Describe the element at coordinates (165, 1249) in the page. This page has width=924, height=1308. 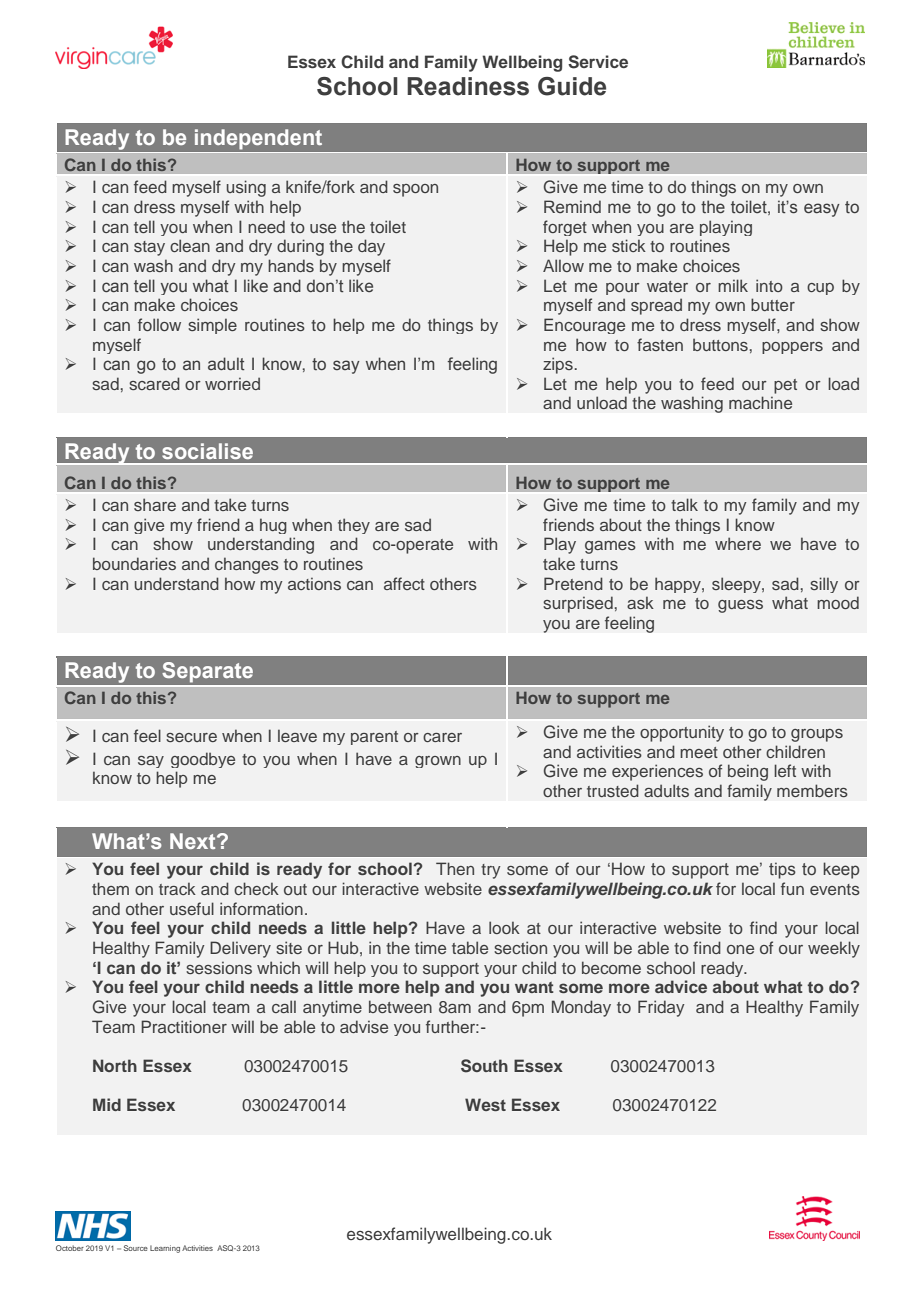
I see `Learning` at that location.
